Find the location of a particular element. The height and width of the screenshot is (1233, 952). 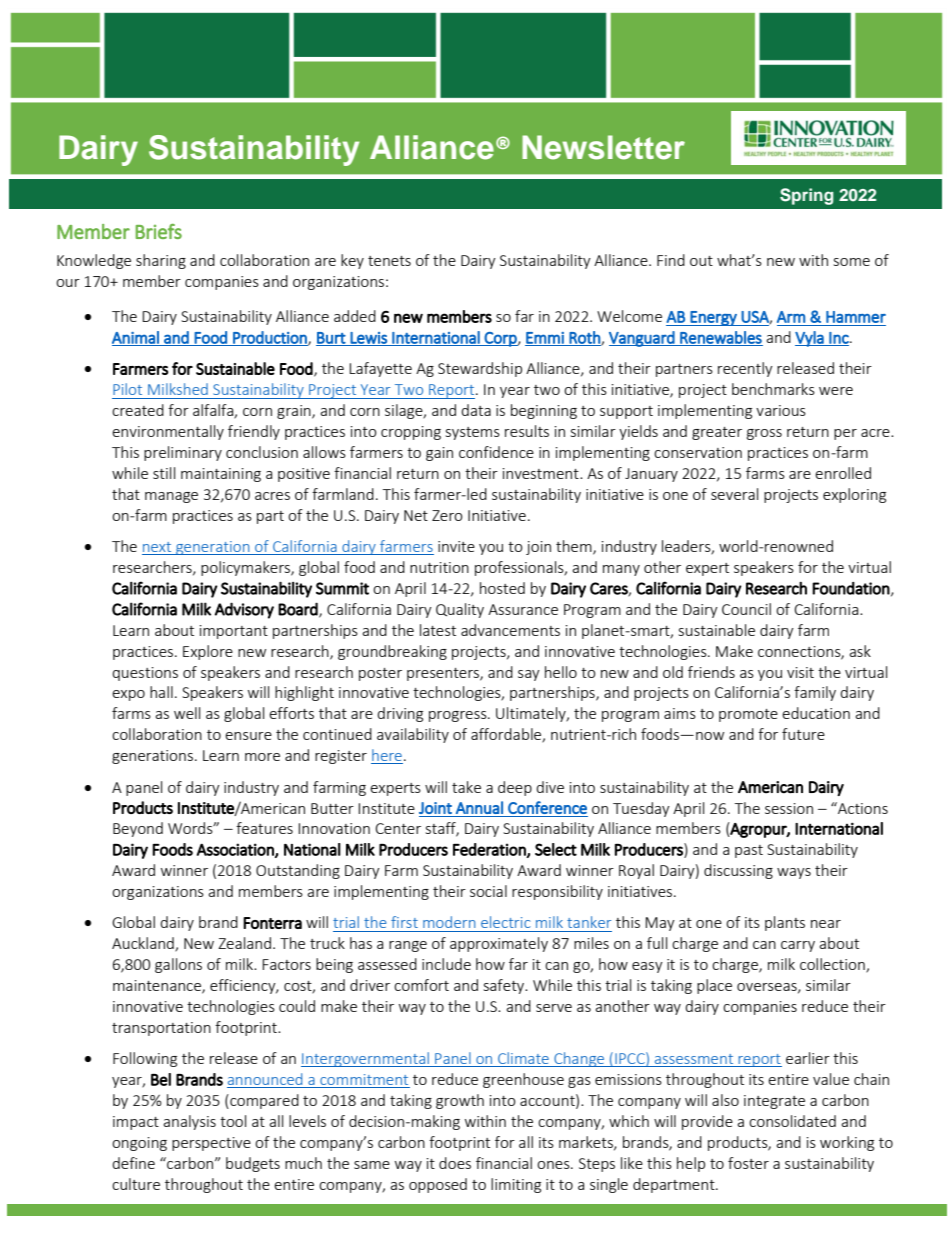

Spring is located at coordinates (807, 196).
